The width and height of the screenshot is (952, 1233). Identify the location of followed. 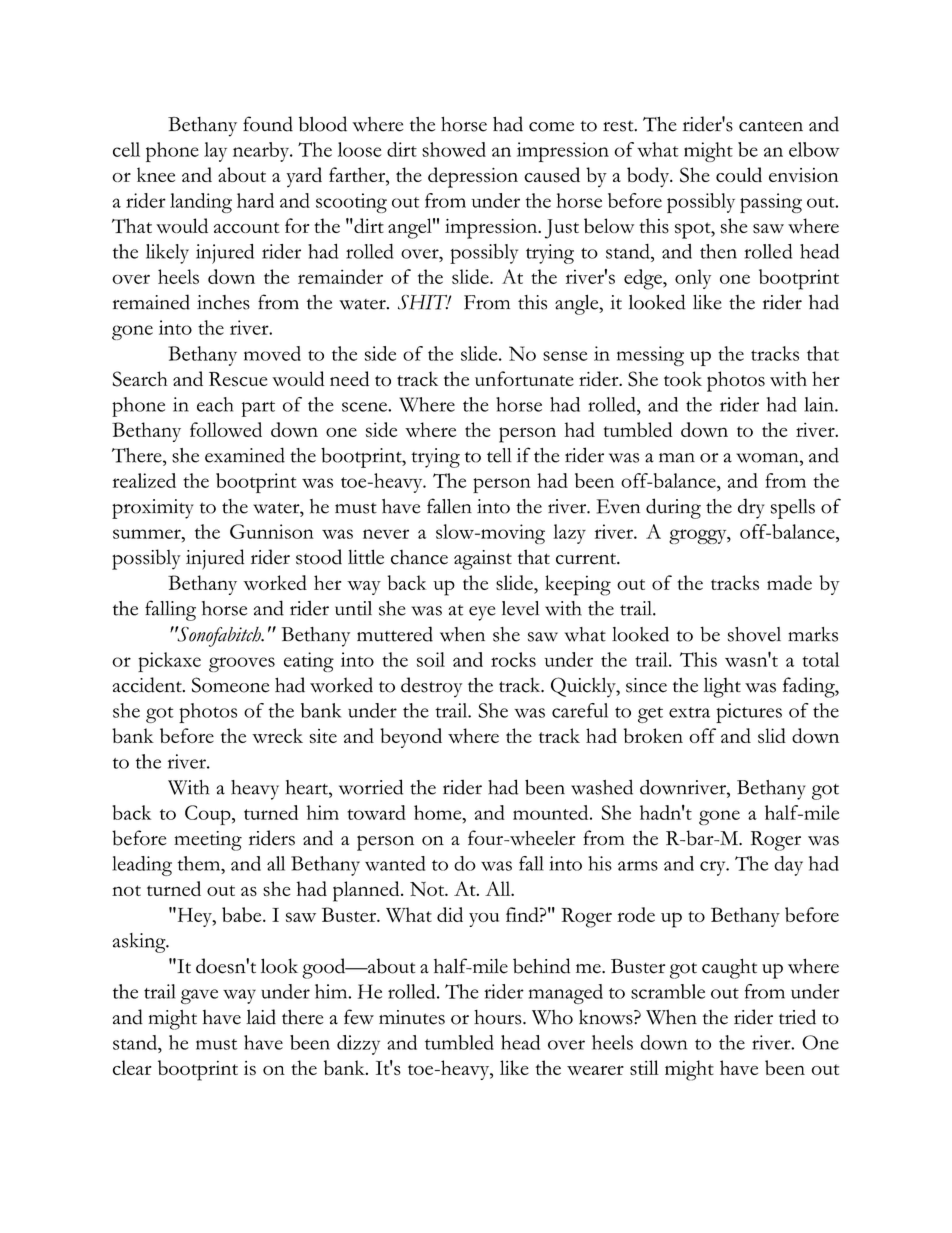
(226, 429).
